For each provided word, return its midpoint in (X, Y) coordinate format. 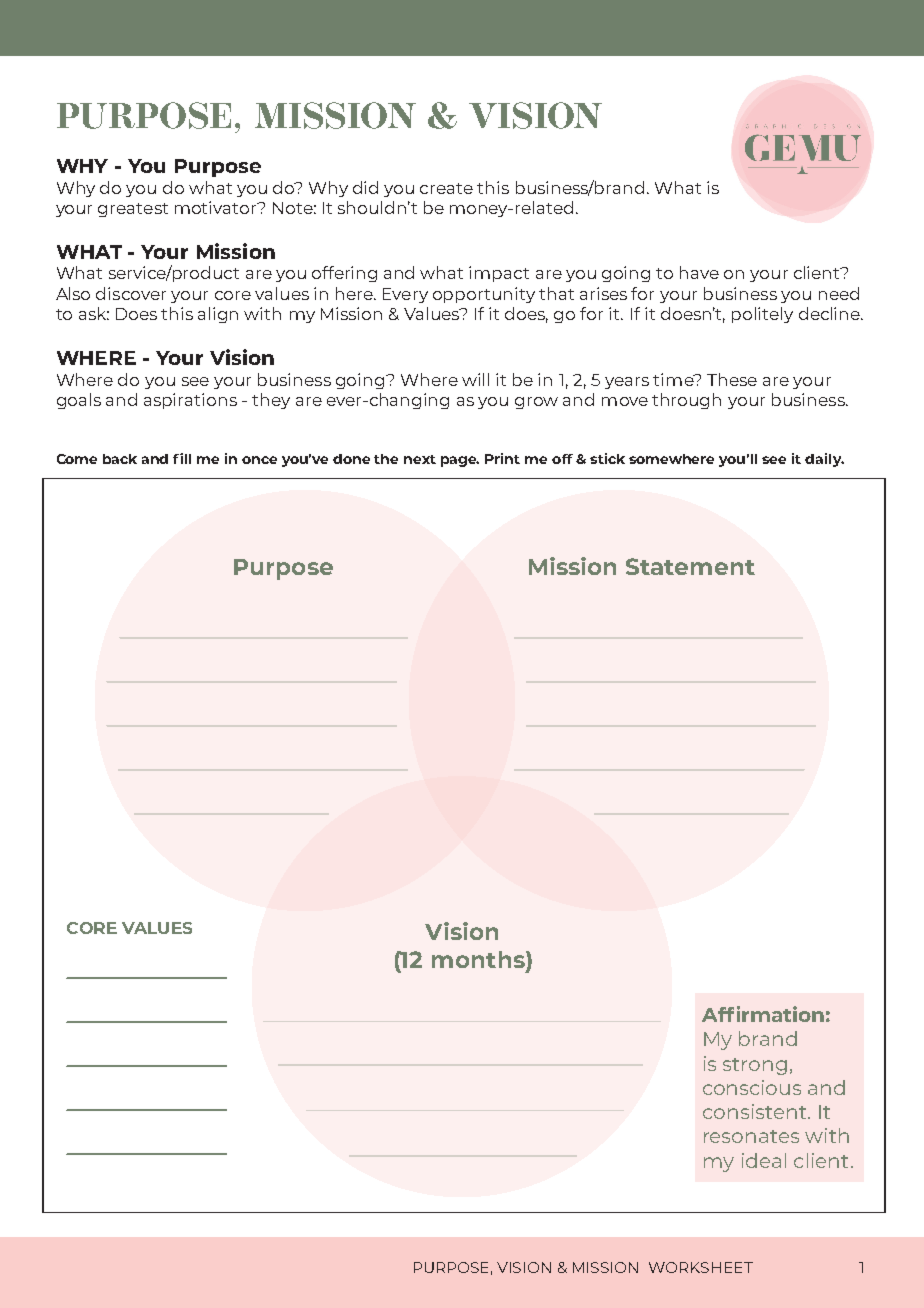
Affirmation (763, 1014)
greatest (133, 210)
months (479, 959)
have (699, 272)
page (460, 461)
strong (755, 1066)
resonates (751, 1136)
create (446, 188)
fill (182, 458)
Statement (690, 566)
